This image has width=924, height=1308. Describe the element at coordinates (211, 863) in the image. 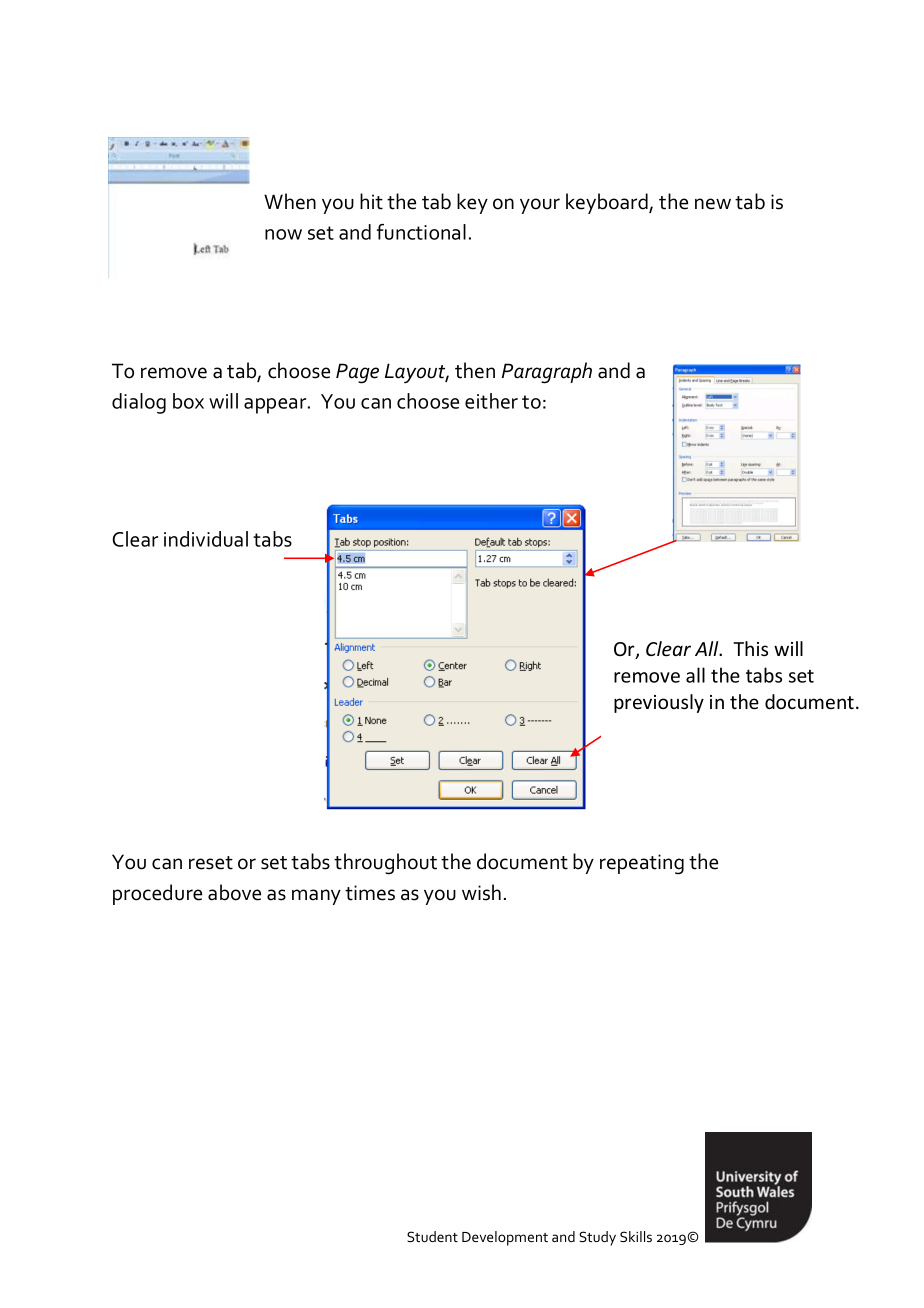

I see `reset` at that location.
